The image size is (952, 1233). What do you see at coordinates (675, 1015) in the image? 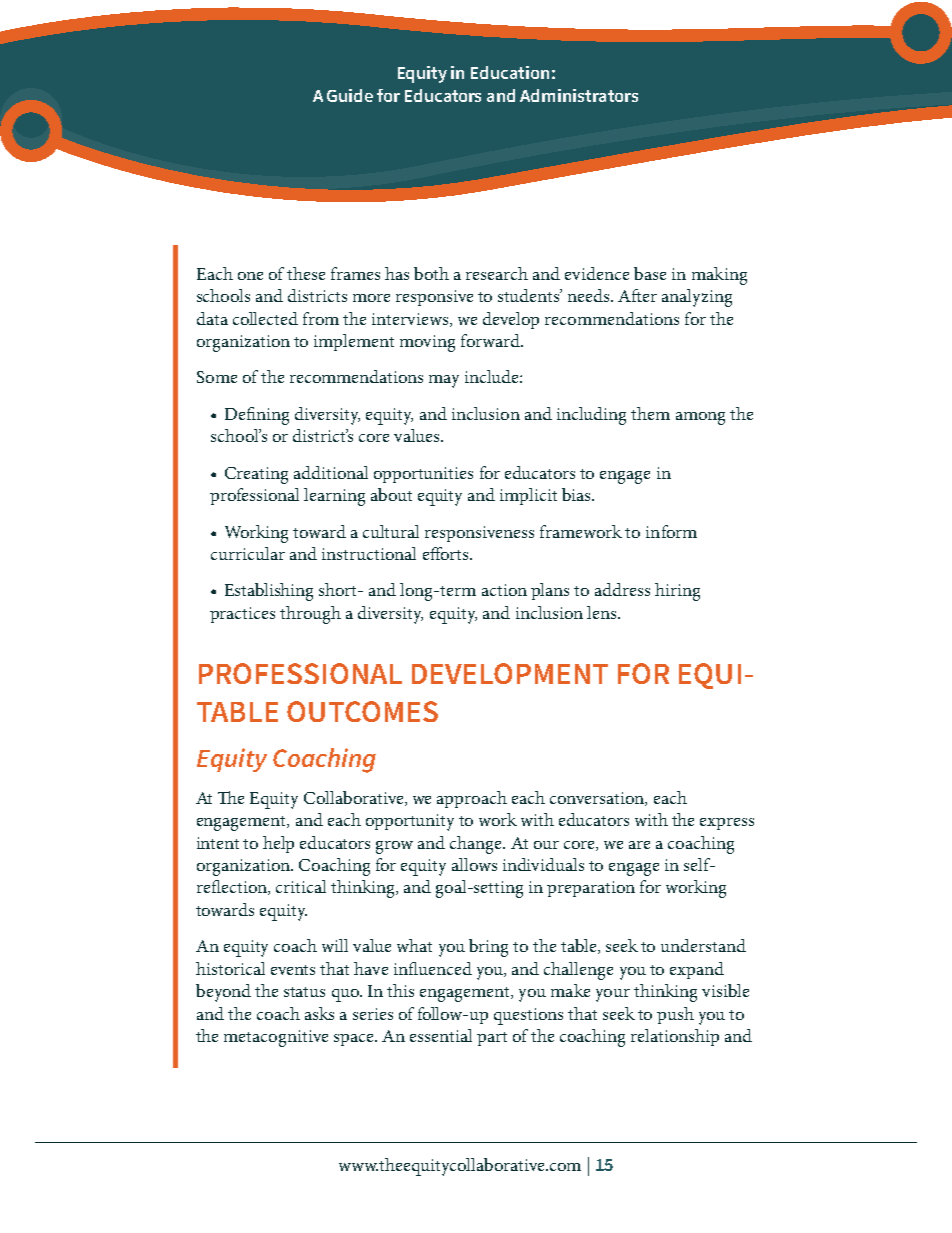
I see `push` at bounding box center [675, 1015].
